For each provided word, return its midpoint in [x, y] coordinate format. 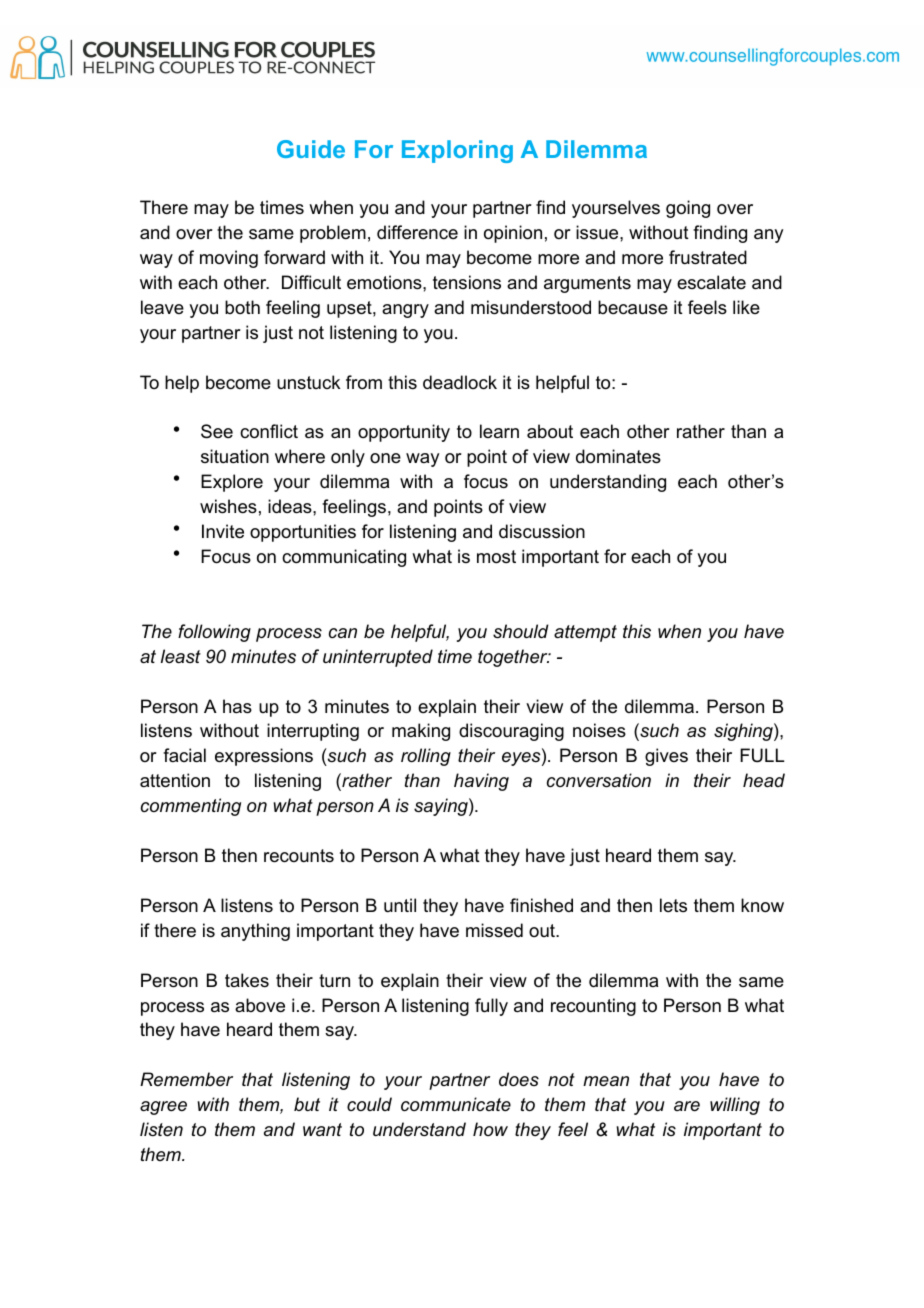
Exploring [457, 151]
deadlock [460, 382]
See [217, 431]
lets [673, 905]
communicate [456, 1104]
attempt [585, 633]
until [400, 905]
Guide [311, 149]
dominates [618, 456]
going [688, 209]
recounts [299, 856]
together [514, 658]
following [214, 633]
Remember [186, 1079]
